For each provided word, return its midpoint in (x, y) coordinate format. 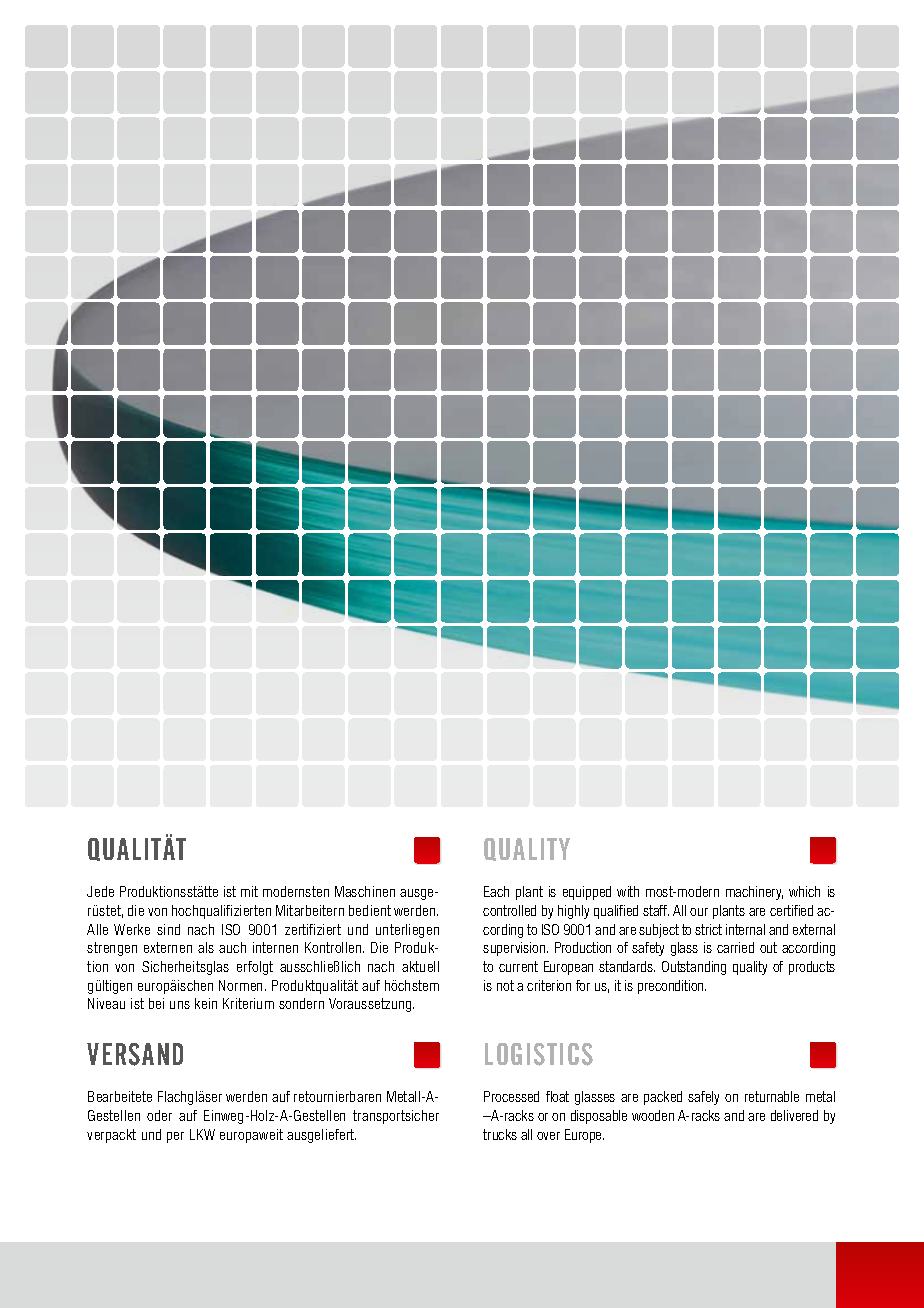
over (548, 1136)
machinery (754, 893)
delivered (794, 1115)
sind (168, 929)
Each (496, 891)
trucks (500, 1134)
